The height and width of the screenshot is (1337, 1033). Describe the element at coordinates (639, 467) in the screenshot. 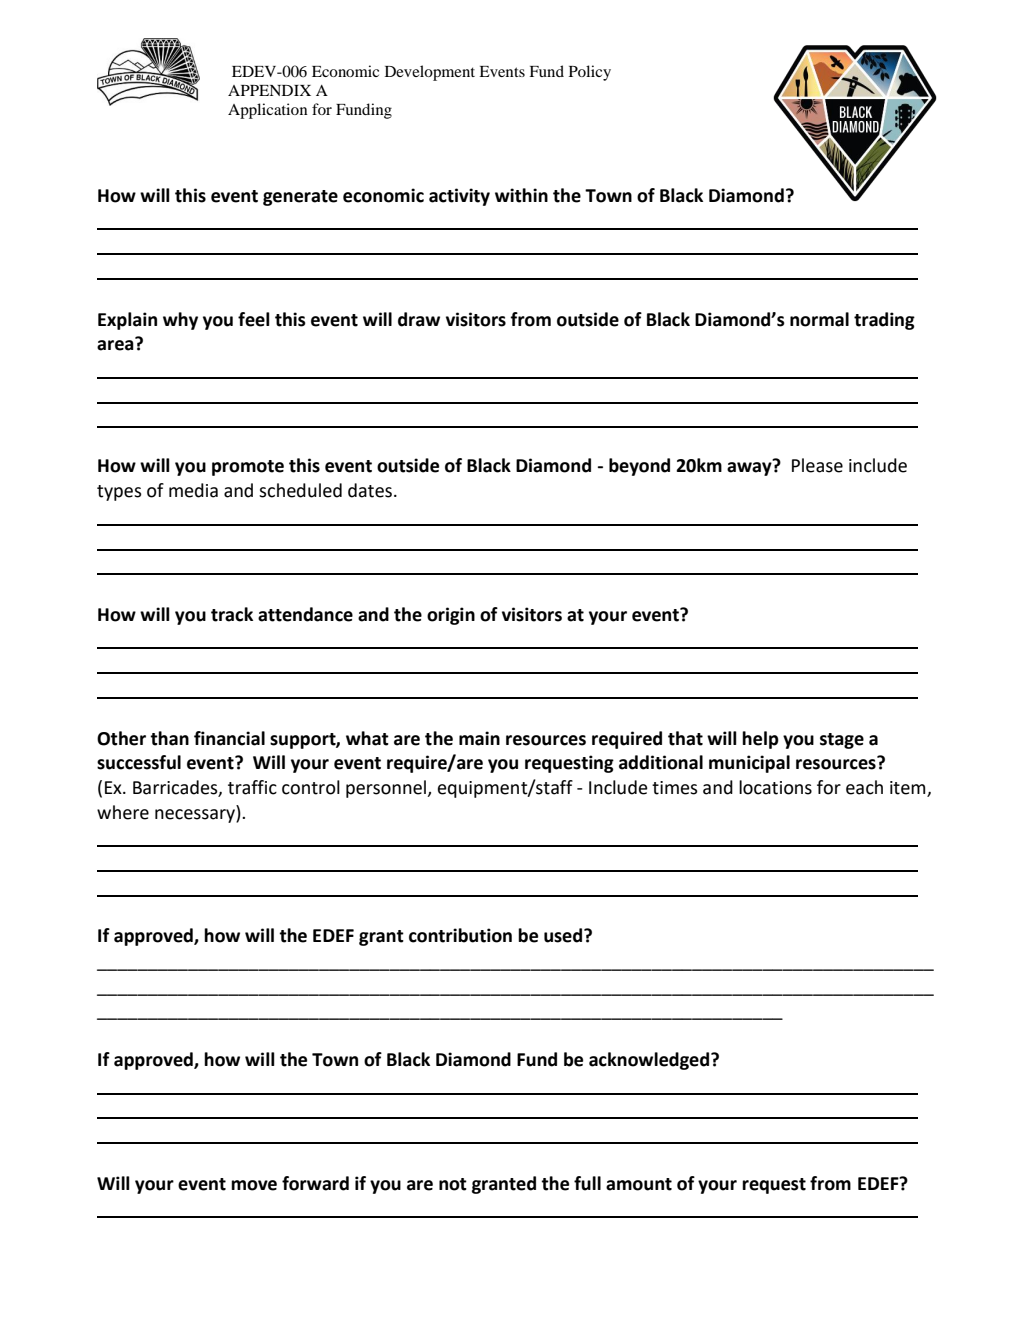

I see `beyond` at that location.
